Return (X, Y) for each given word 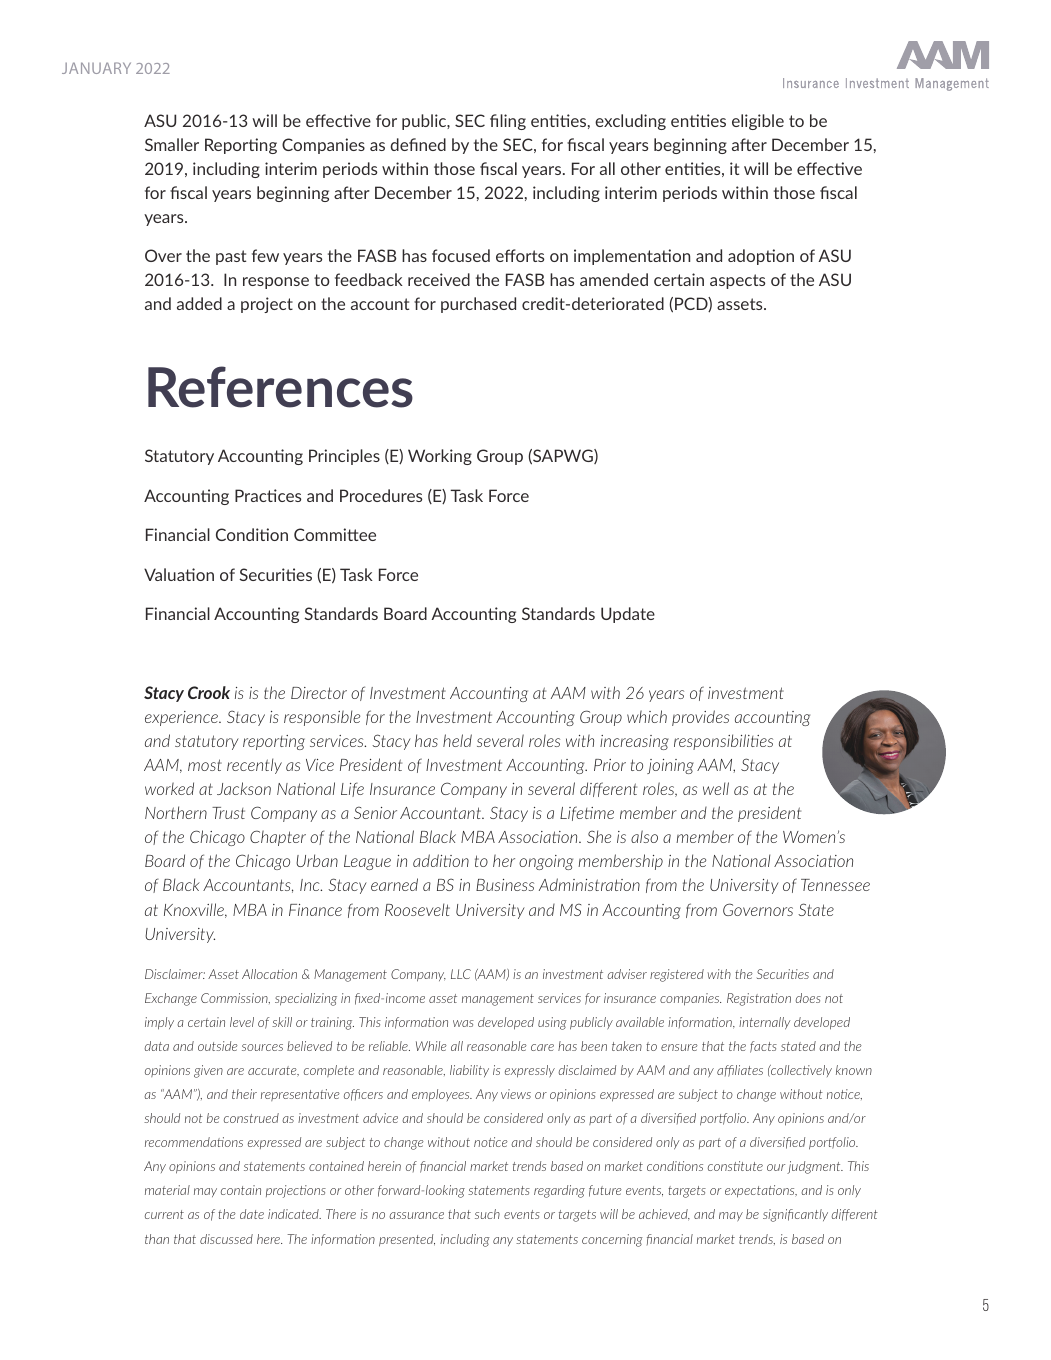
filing (508, 122)
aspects (737, 281)
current (164, 1214)
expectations (761, 1191)
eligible (758, 122)
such (487, 1214)
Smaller (172, 144)
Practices (268, 495)
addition (441, 860)
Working (440, 457)
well (716, 788)
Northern (176, 812)
